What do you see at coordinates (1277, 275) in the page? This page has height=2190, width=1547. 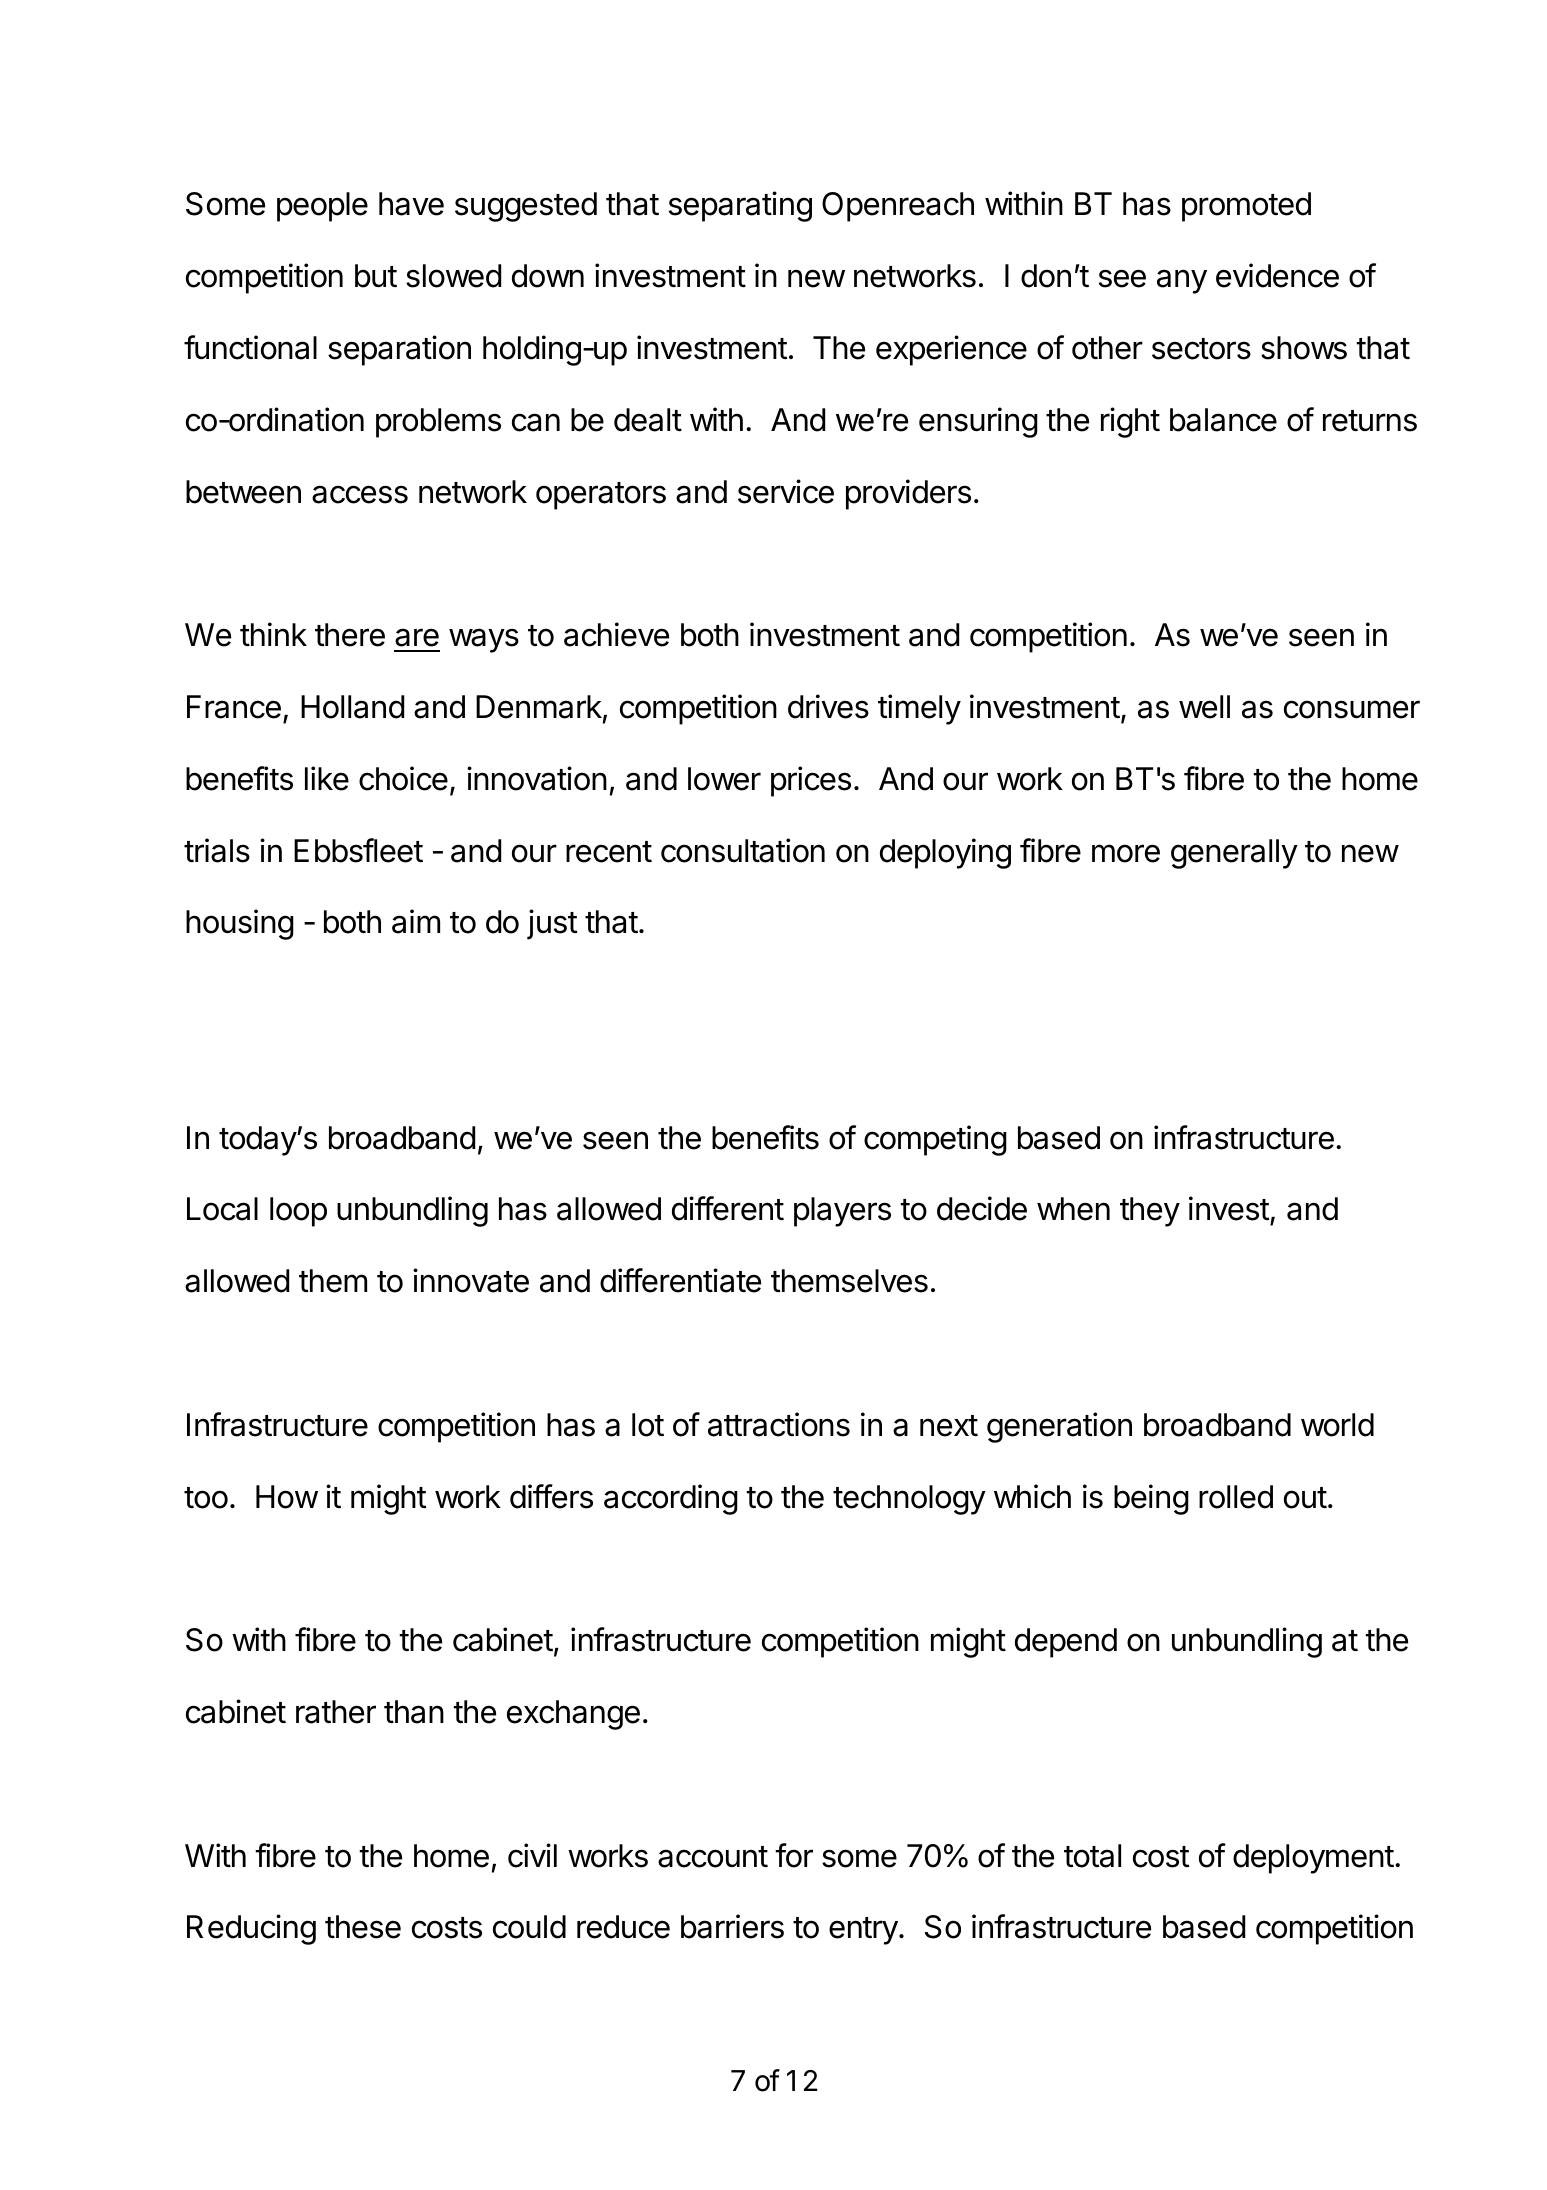 I see `evidence` at bounding box center [1277, 275].
